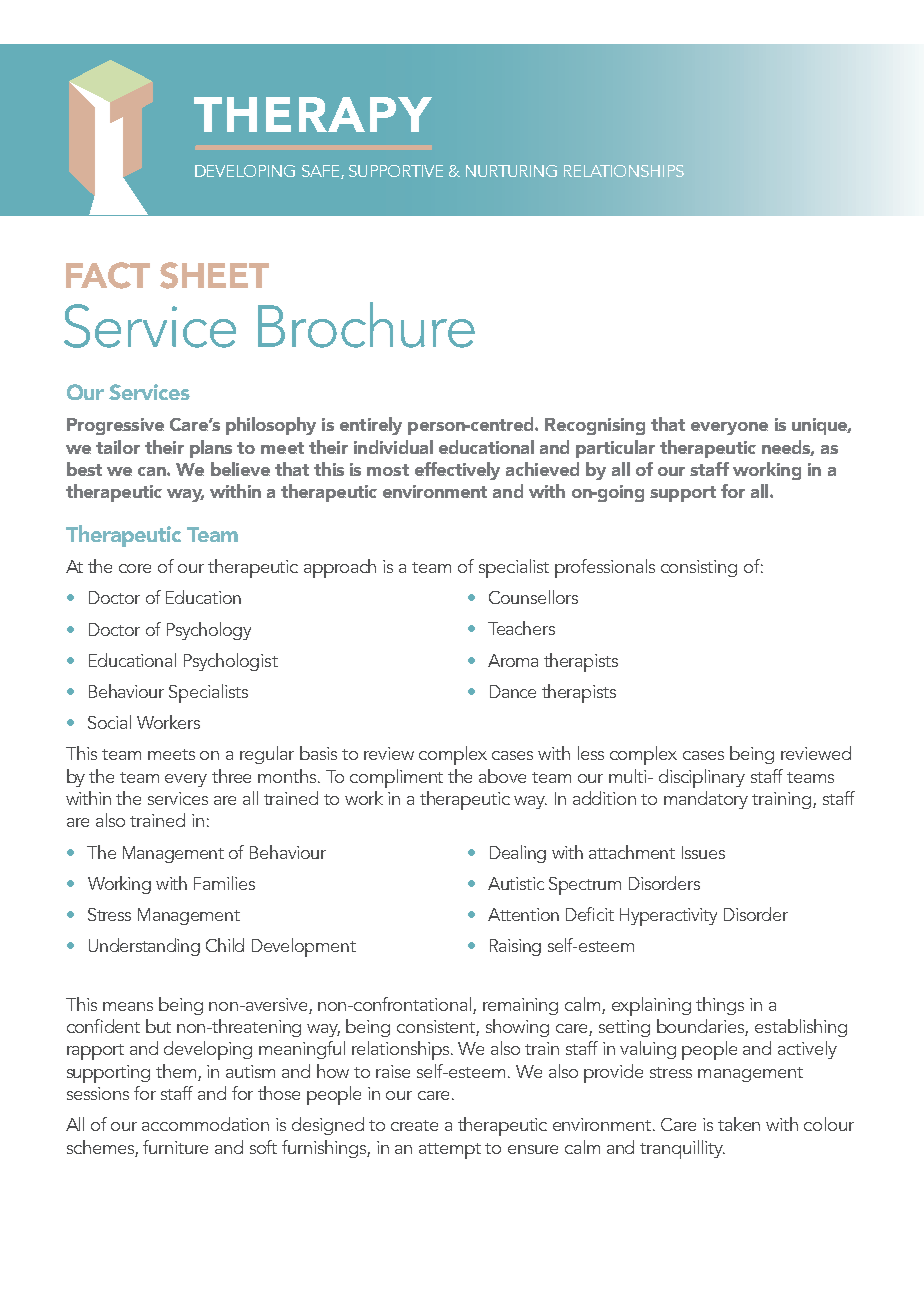  Describe the element at coordinates (153, 471) in the page. I see `can` at that location.
